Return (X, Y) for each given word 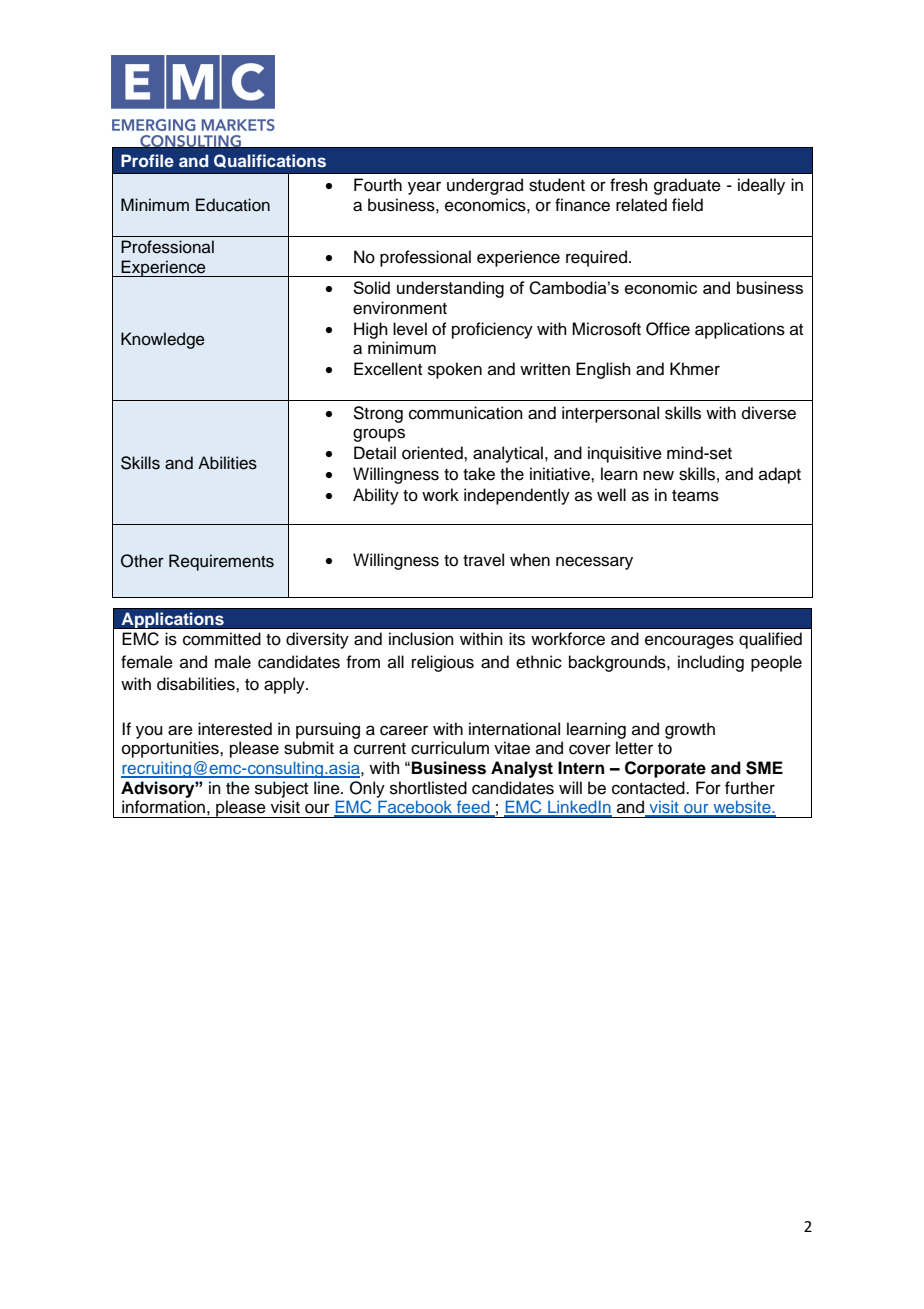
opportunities (171, 749)
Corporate (665, 769)
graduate (687, 186)
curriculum (450, 748)
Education (233, 205)
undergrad (485, 186)
